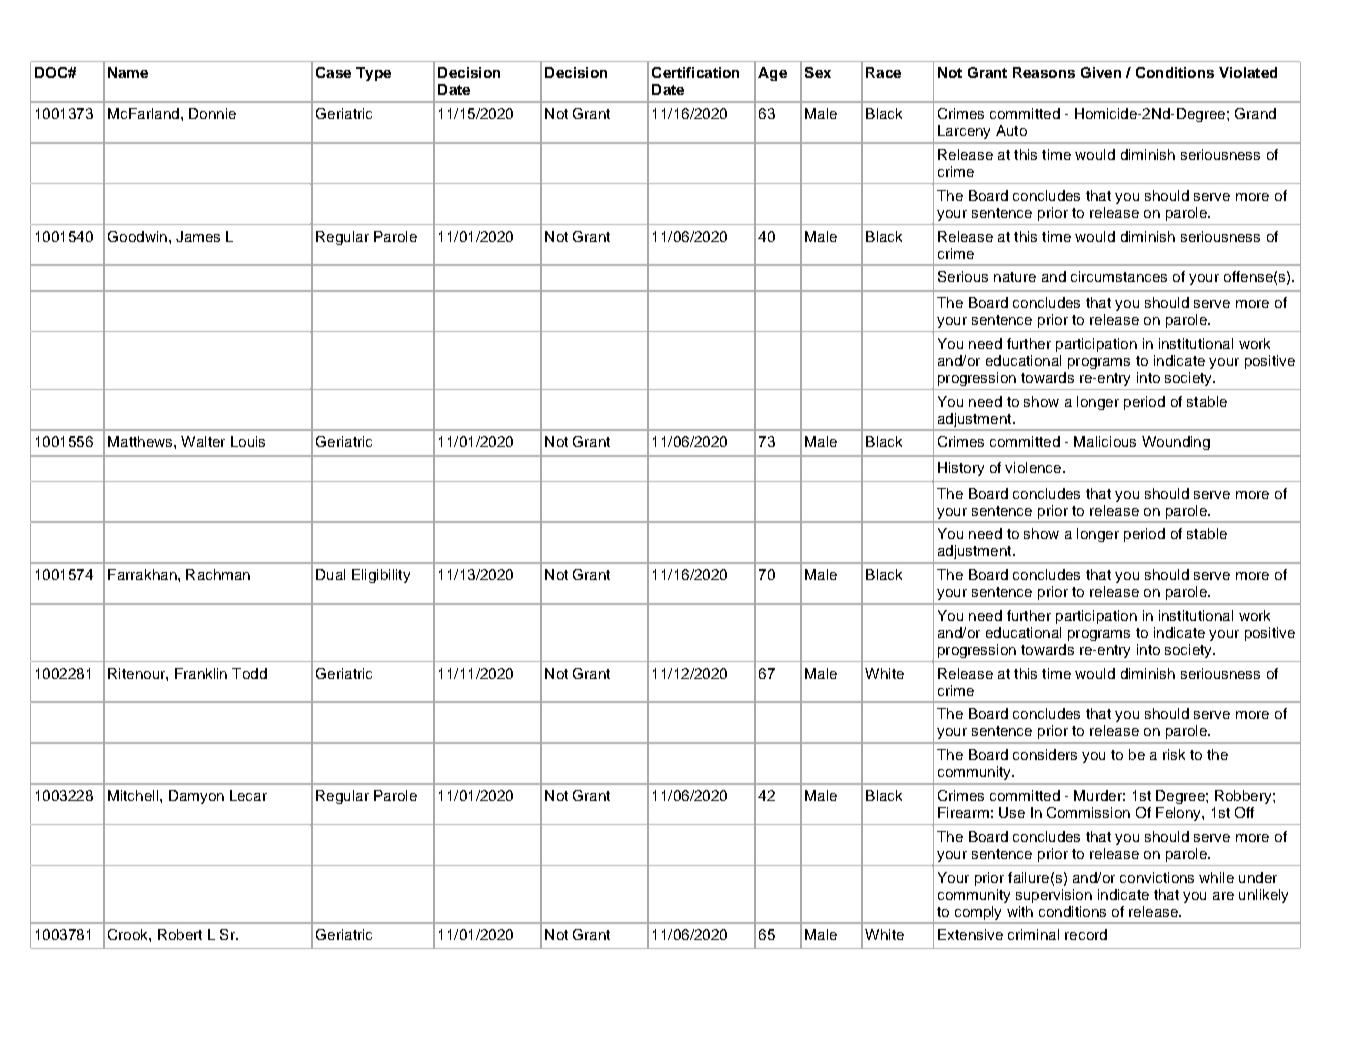  Describe the element at coordinates (961, 469) in the screenshot. I see `History` at that location.
